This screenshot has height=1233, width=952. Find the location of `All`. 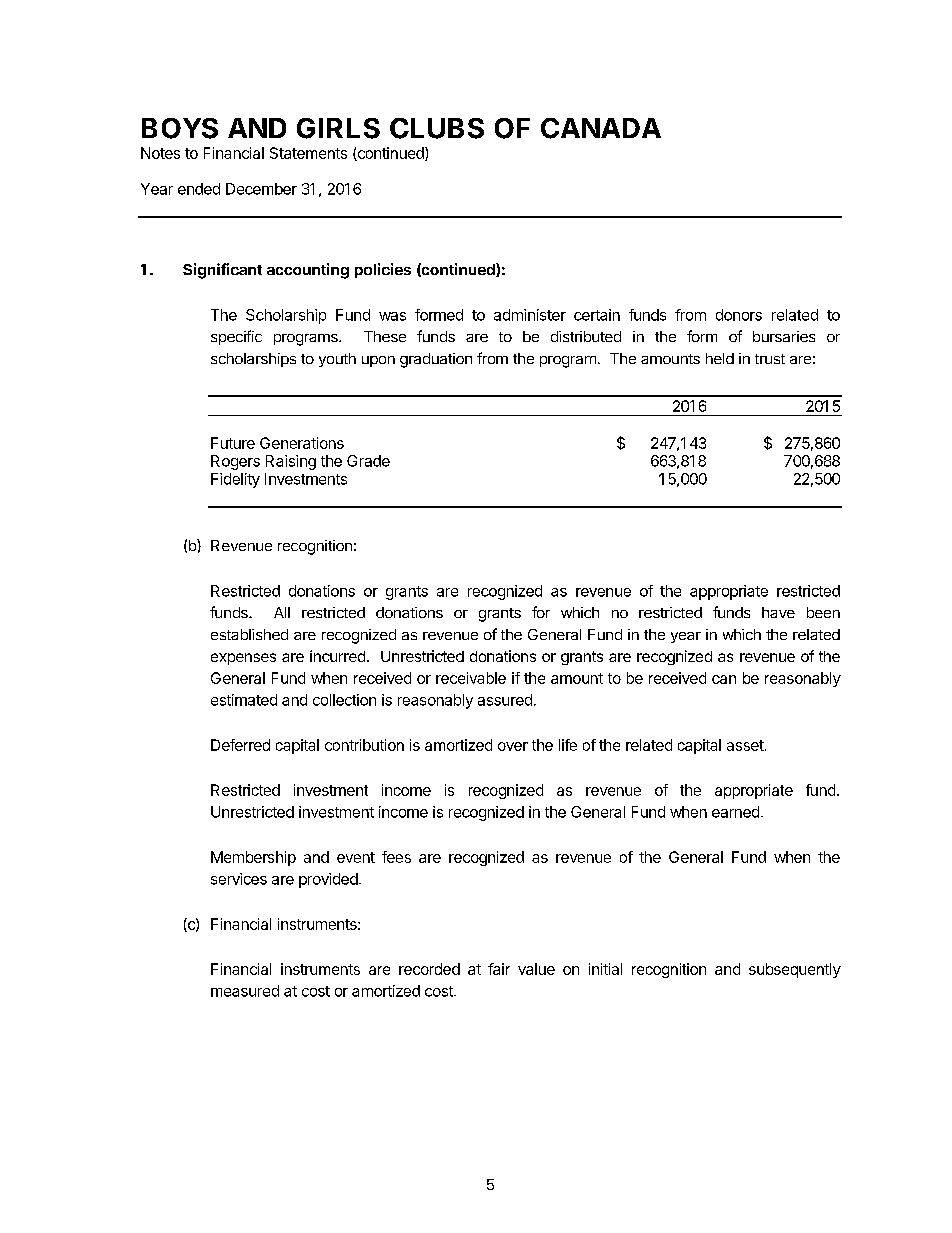

All is located at coordinates (282, 612).
